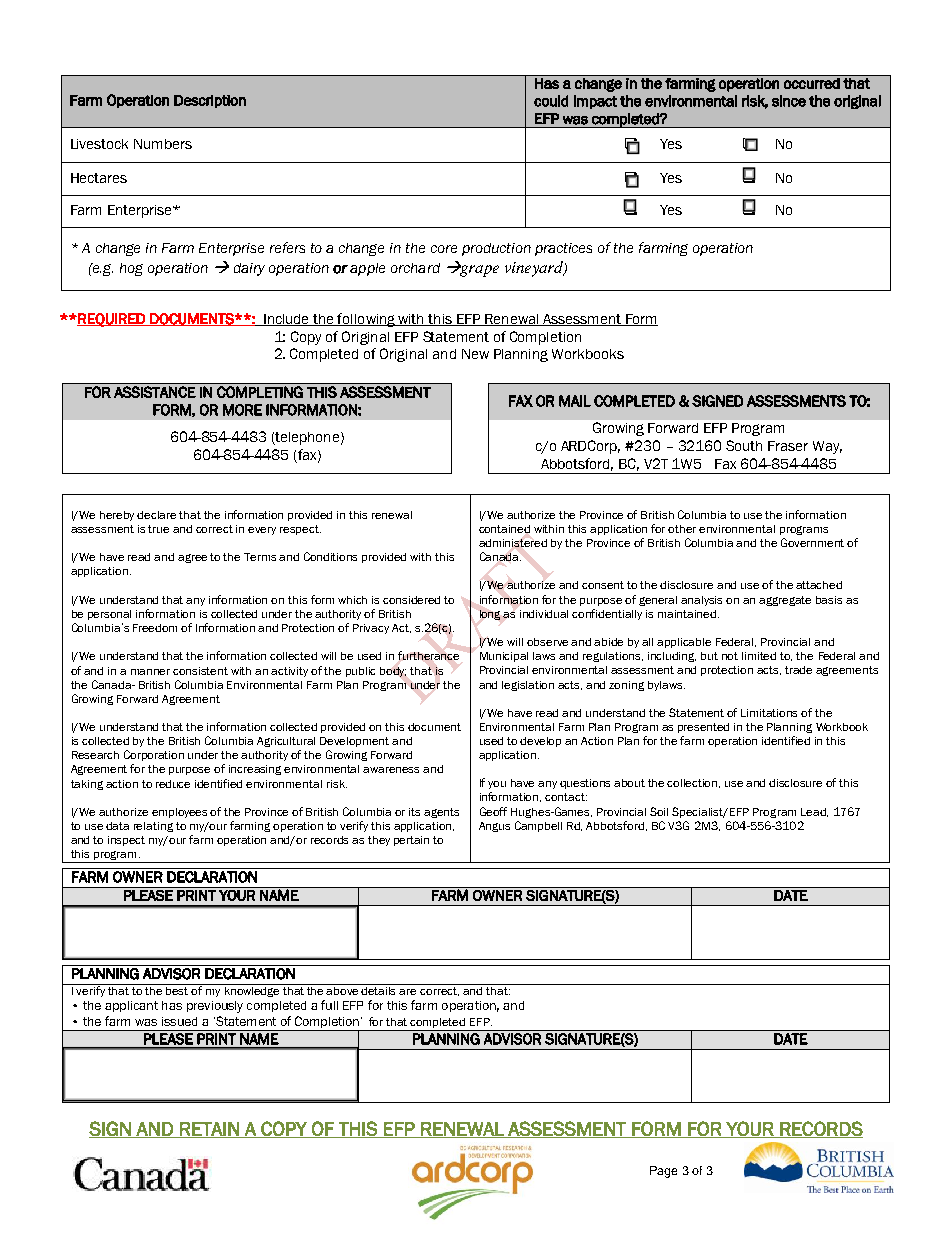 Image resolution: width=952 pixels, height=1233 pixels. I want to click on contained, so click(504, 529).
